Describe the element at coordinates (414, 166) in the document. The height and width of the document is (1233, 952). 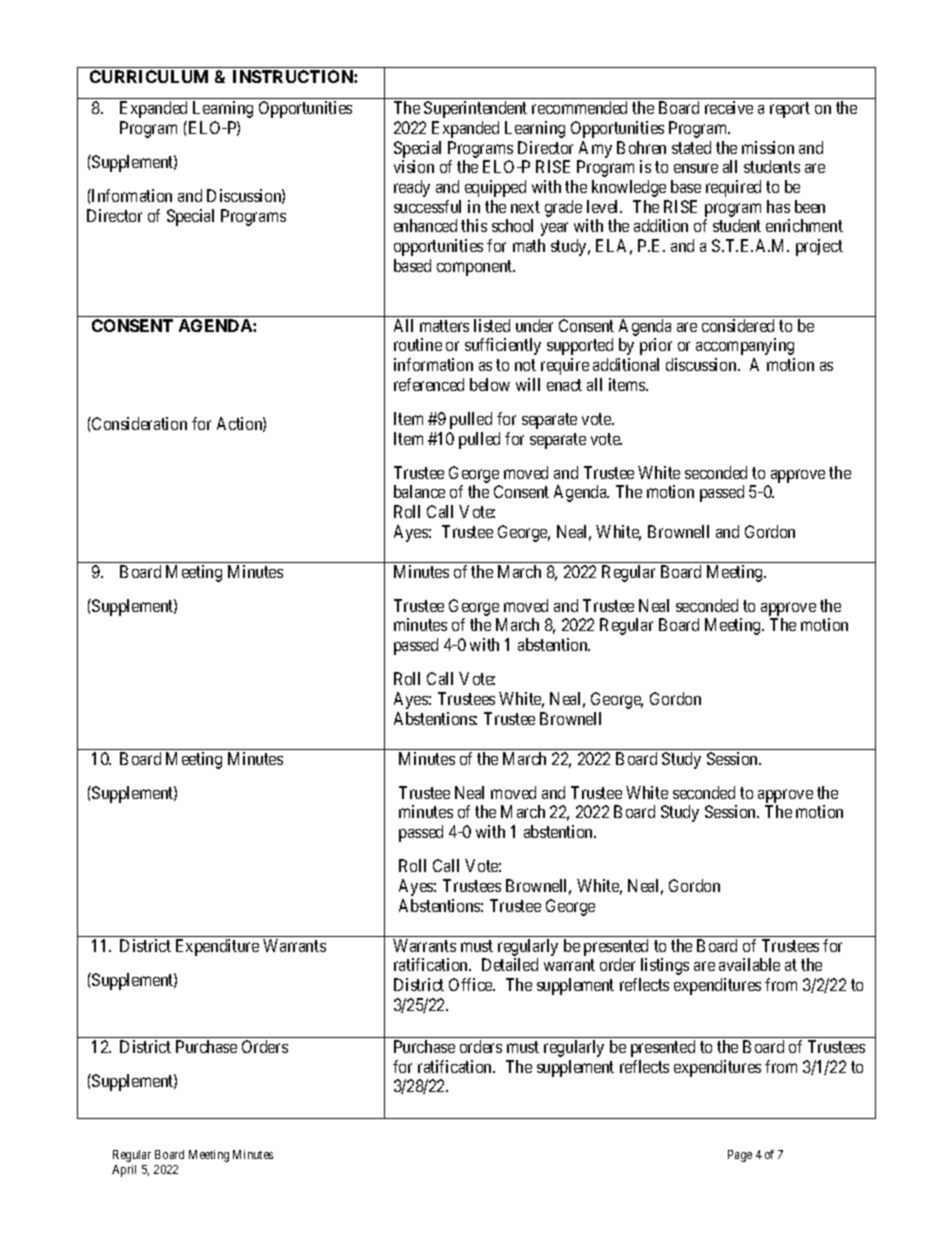
I see `vision` at that location.
